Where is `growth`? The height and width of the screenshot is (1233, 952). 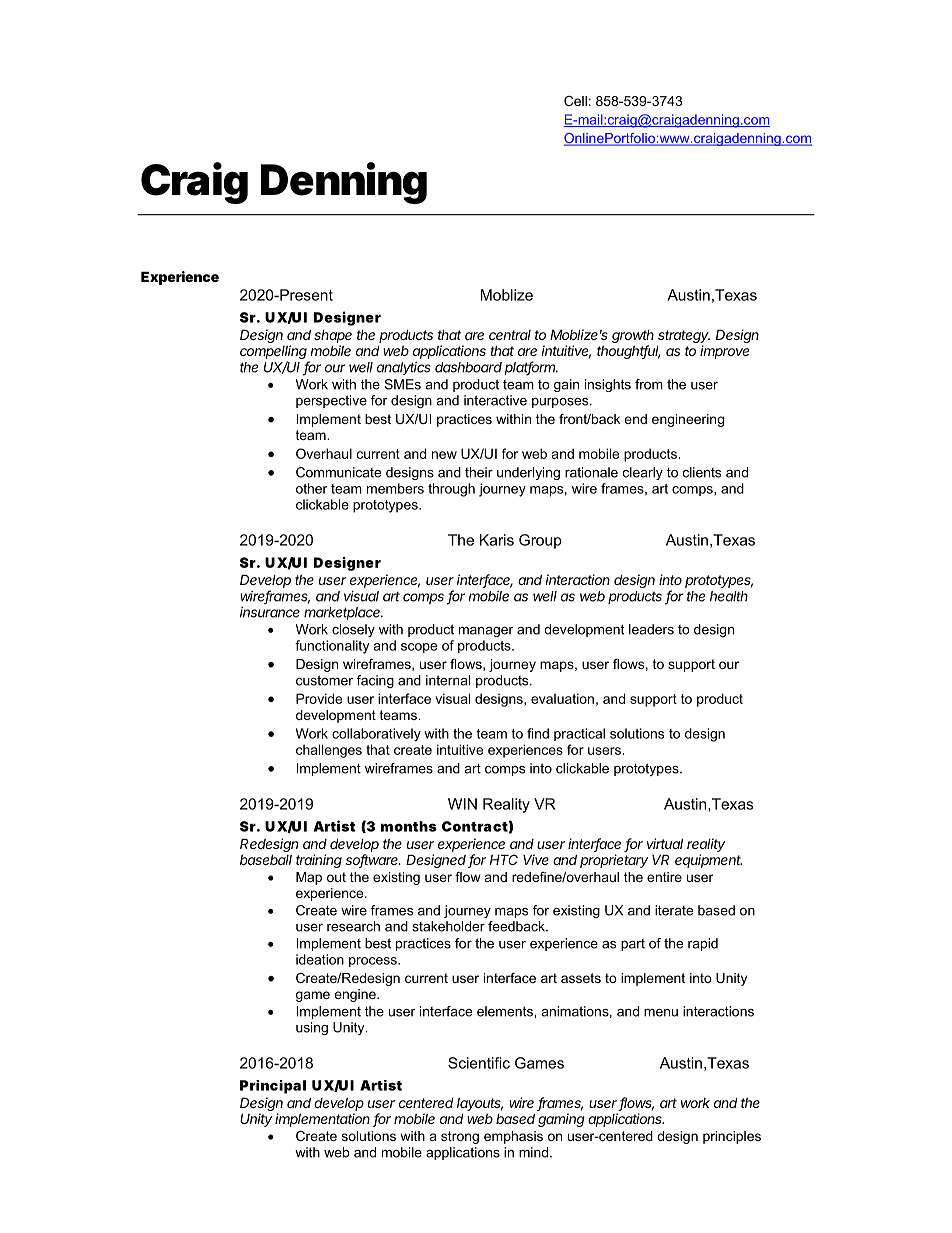 growth is located at coordinates (633, 336).
